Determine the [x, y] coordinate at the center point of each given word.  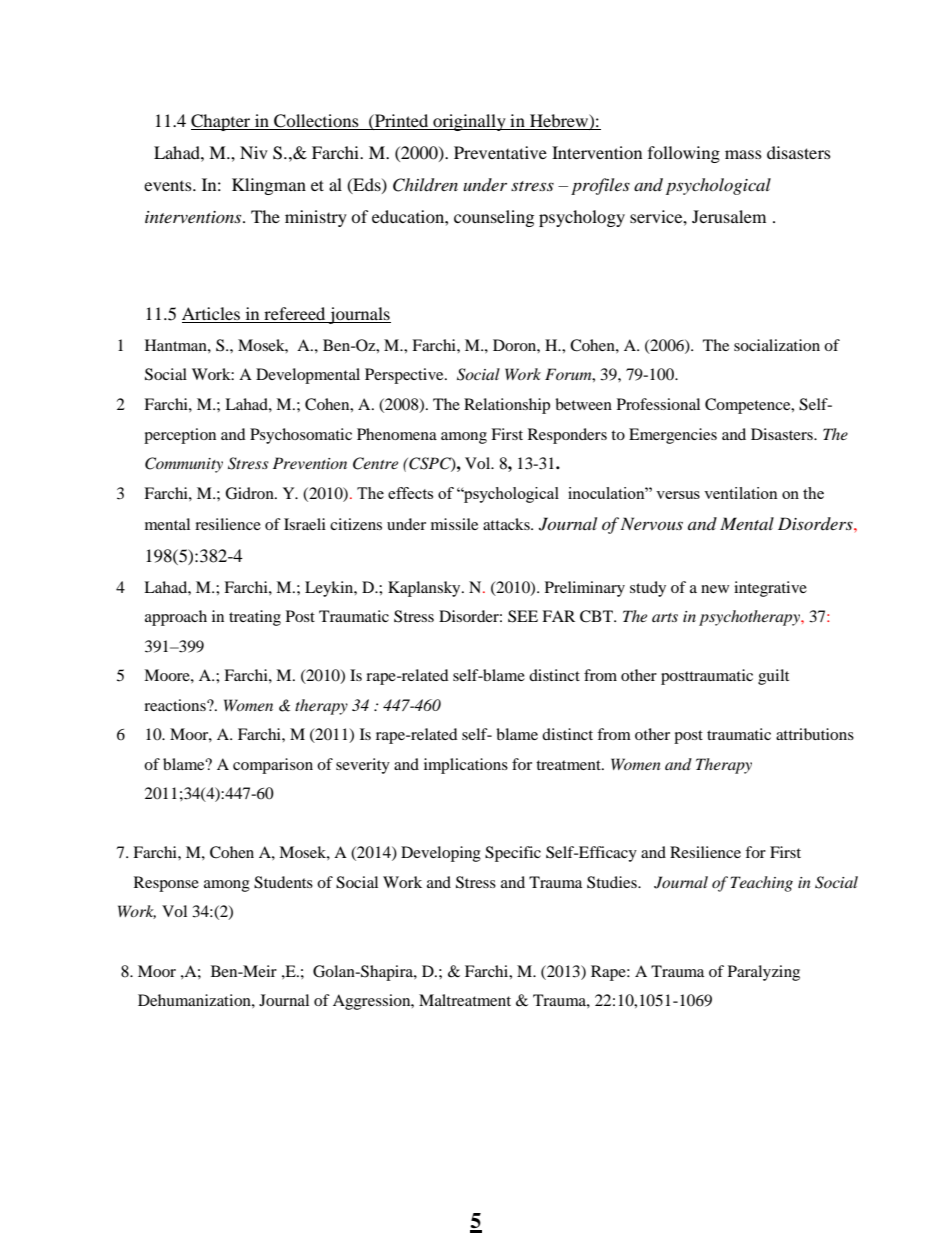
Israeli [305, 524]
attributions [815, 734]
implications [466, 766]
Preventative [500, 152]
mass [743, 154]
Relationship [507, 406]
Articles [212, 315]
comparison [273, 766]
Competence [749, 406]
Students [283, 882]
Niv [254, 152]
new [715, 589]
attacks [507, 524]
